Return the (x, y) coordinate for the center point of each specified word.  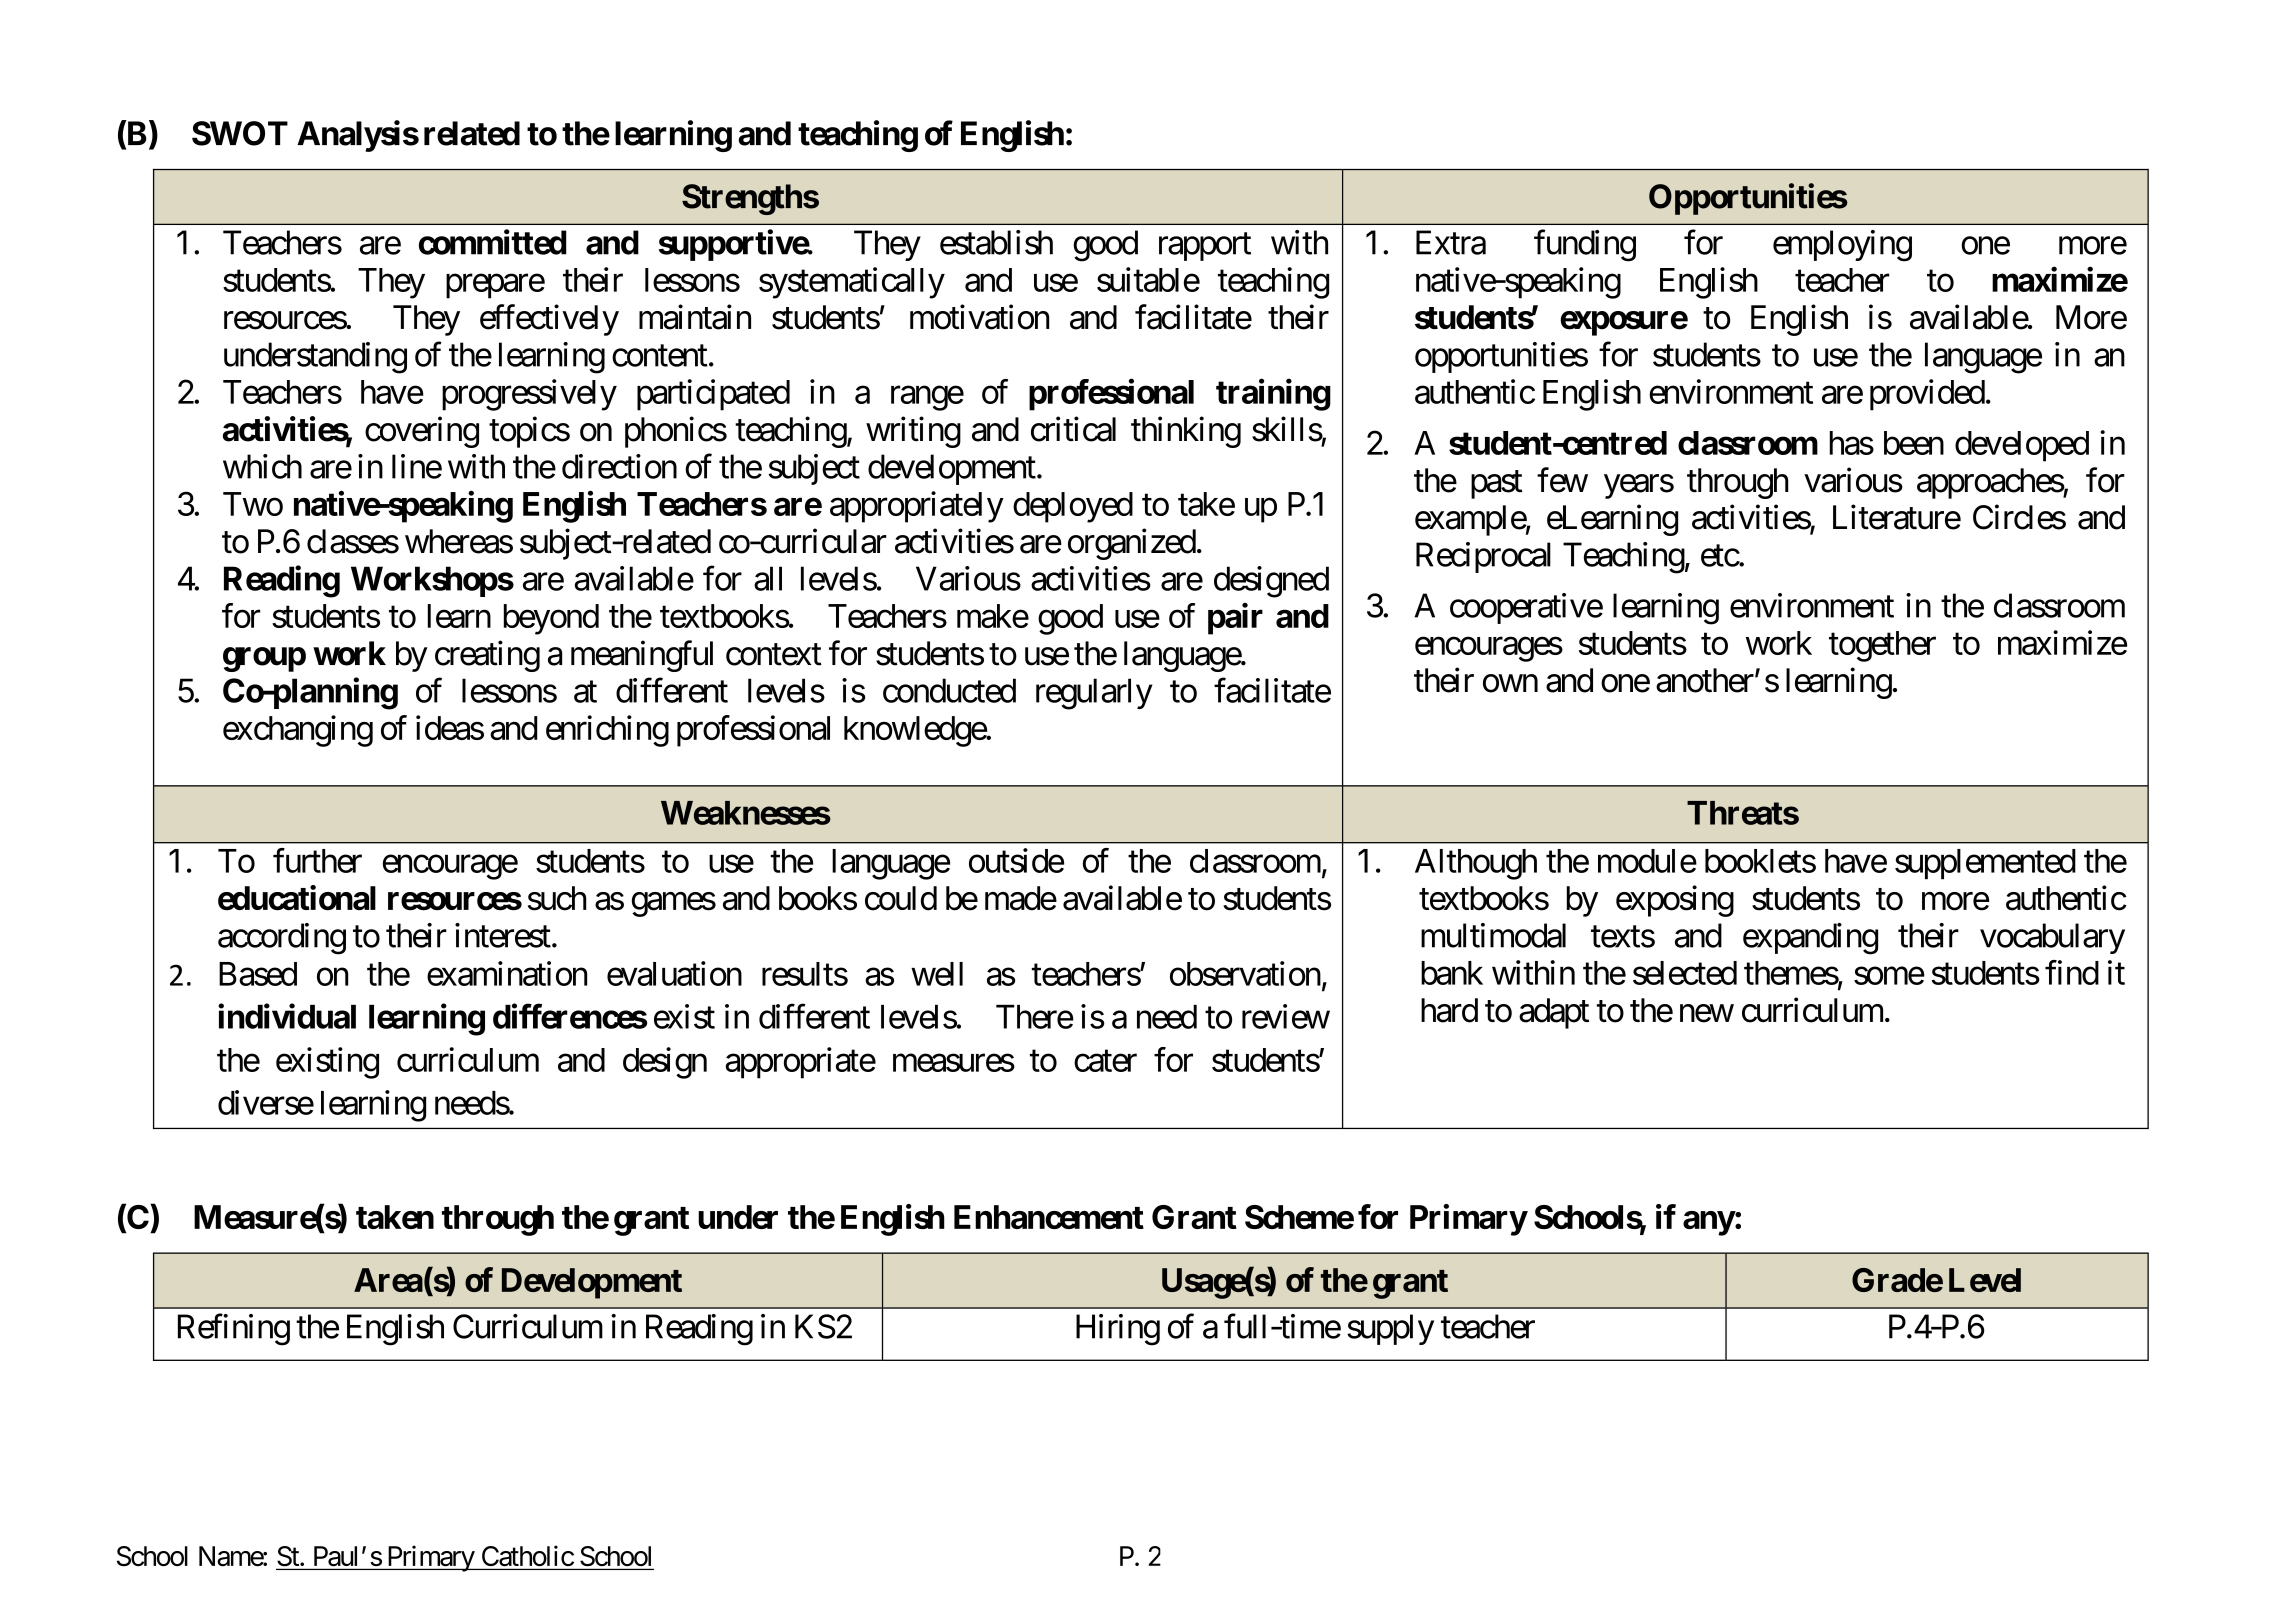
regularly (1094, 694)
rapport (1205, 247)
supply (1390, 1329)
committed (492, 242)
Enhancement (1049, 1217)
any (1709, 1223)
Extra (1451, 242)
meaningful (642, 656)
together (1882, 646)
